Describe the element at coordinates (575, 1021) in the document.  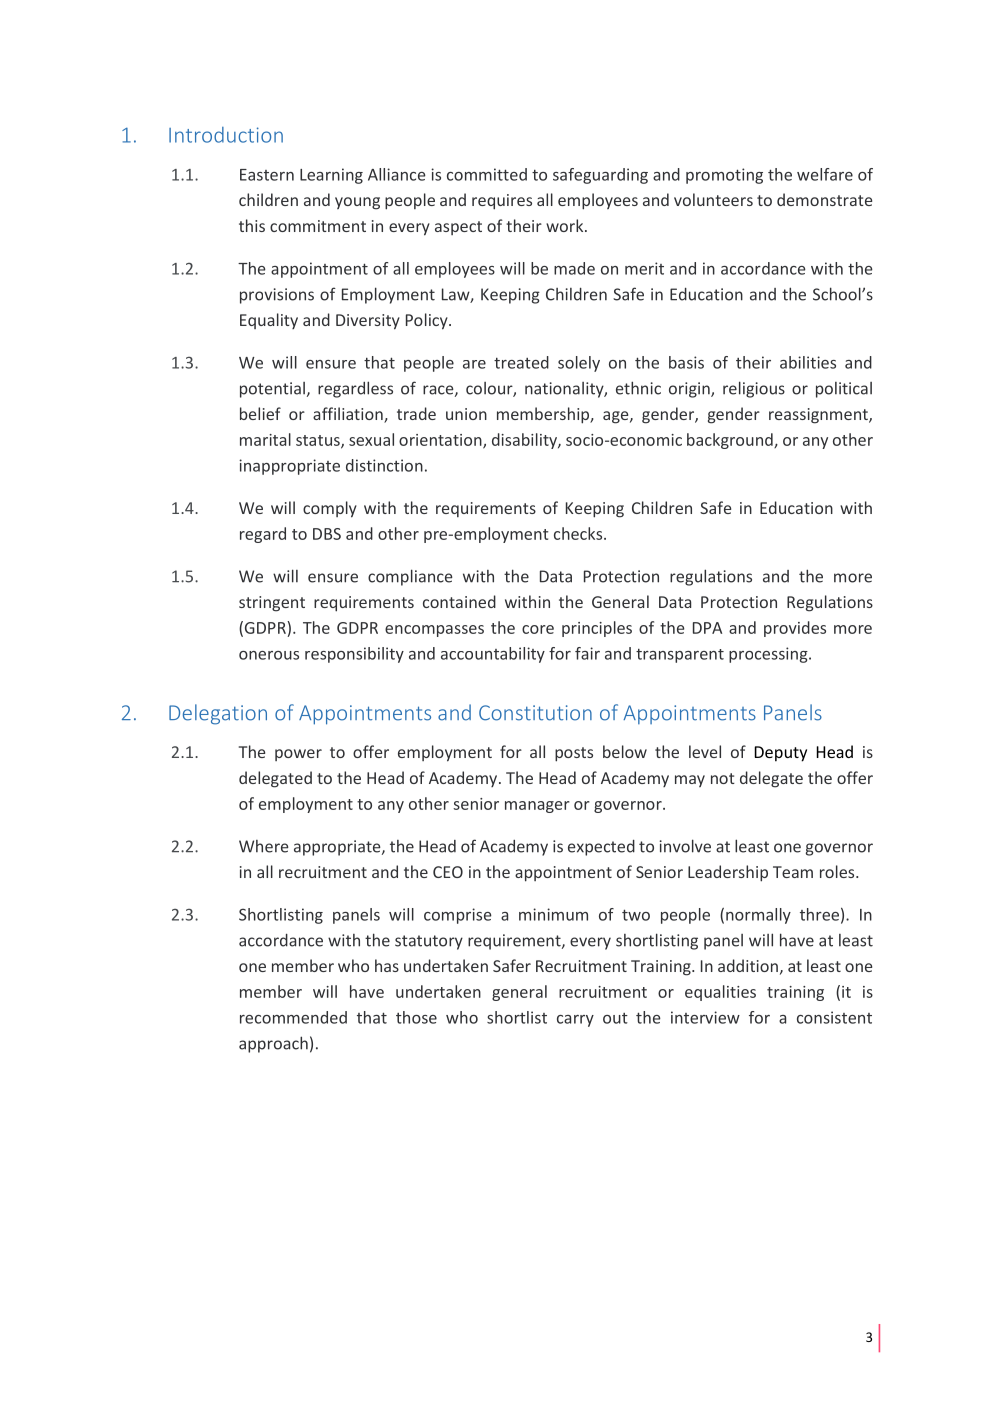
I see `carry` at that location.
